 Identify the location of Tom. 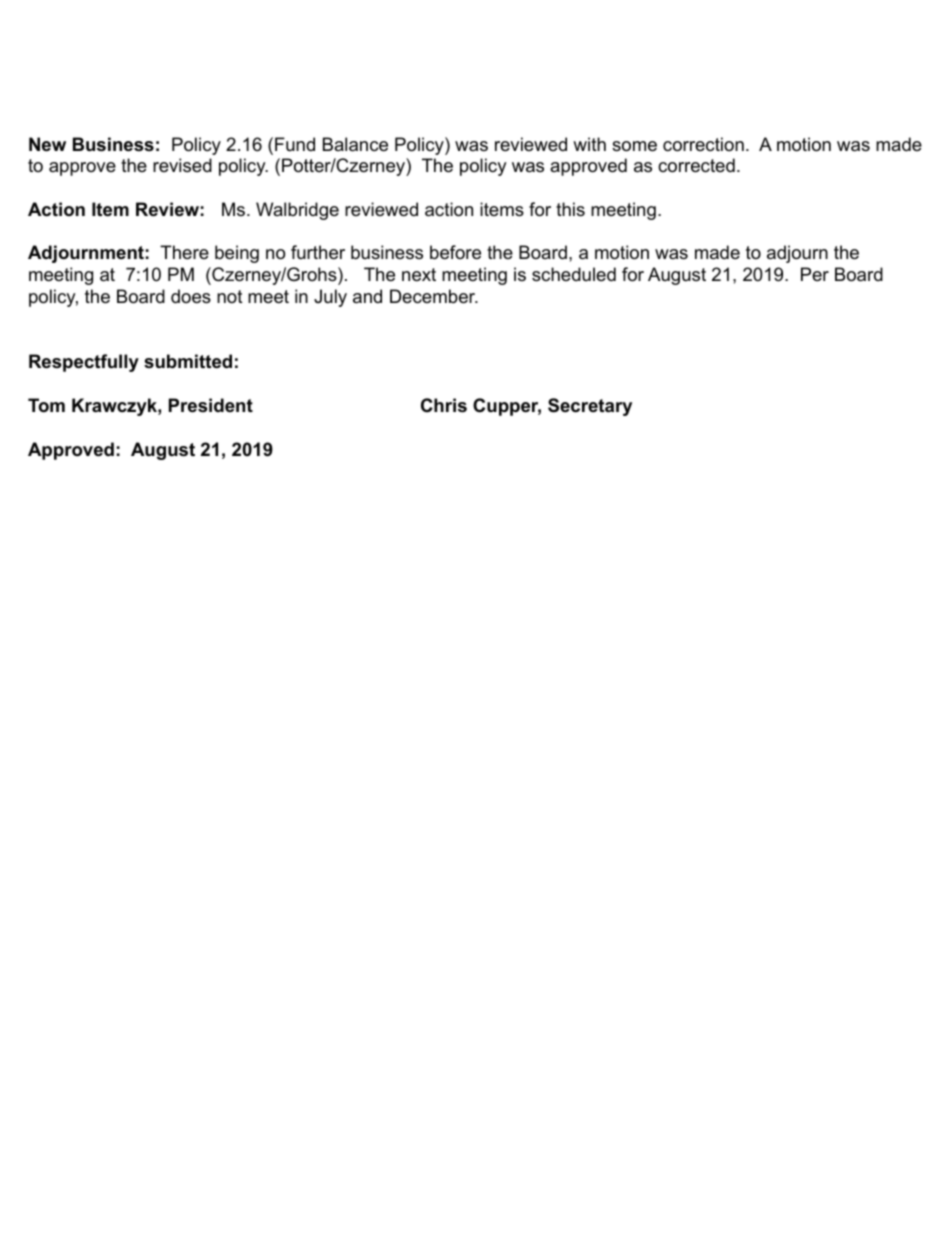
(46, 405).
